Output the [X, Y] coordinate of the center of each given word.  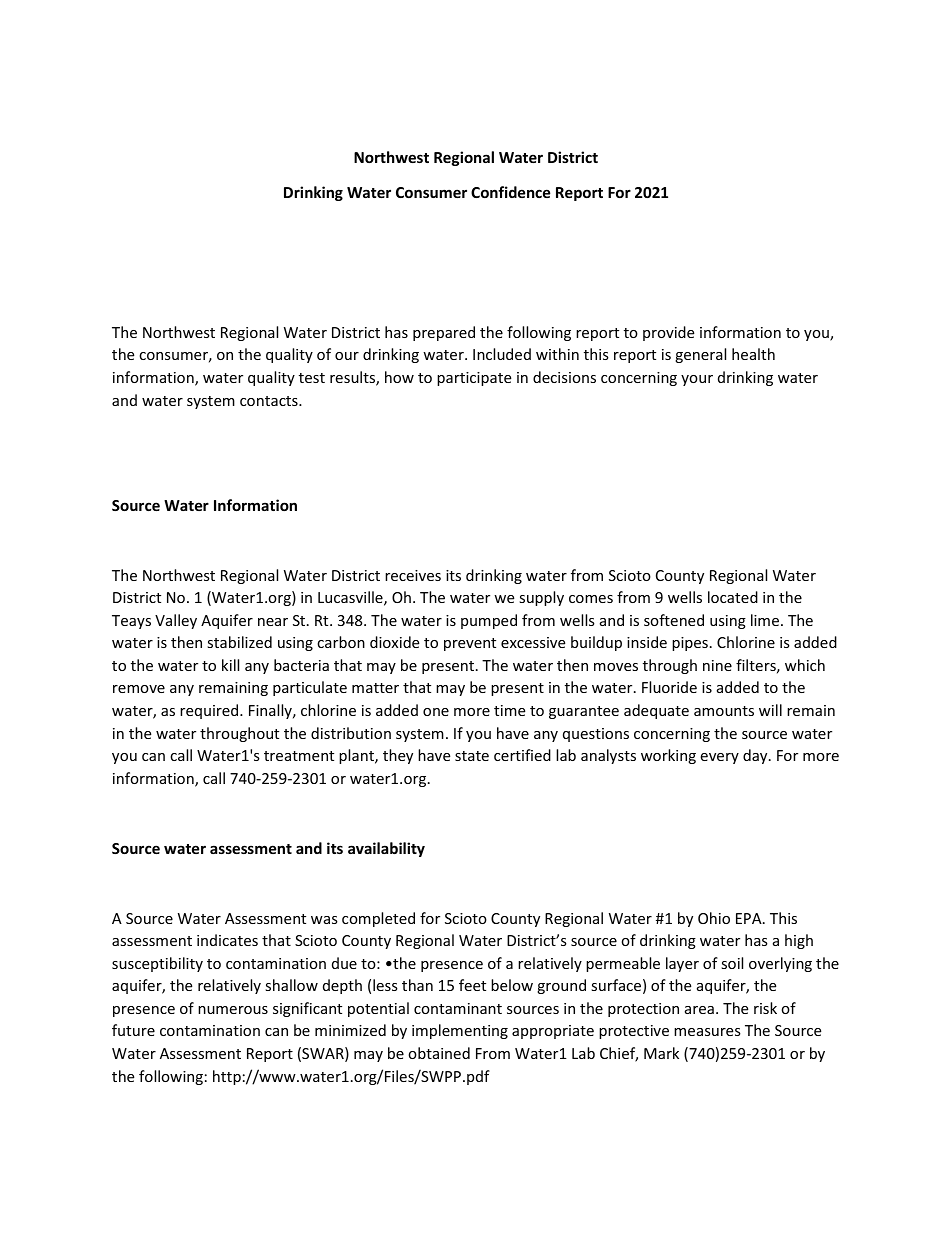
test [312, 378]
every [719, 758]
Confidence [511, 192]
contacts [270, 401]
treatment [299, 756]
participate [474, 379]
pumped [489, 621]
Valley [176, 621]
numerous [233, 1010]
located [733, 597]
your [697, 380]
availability [386, 849]
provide [668, 333]
